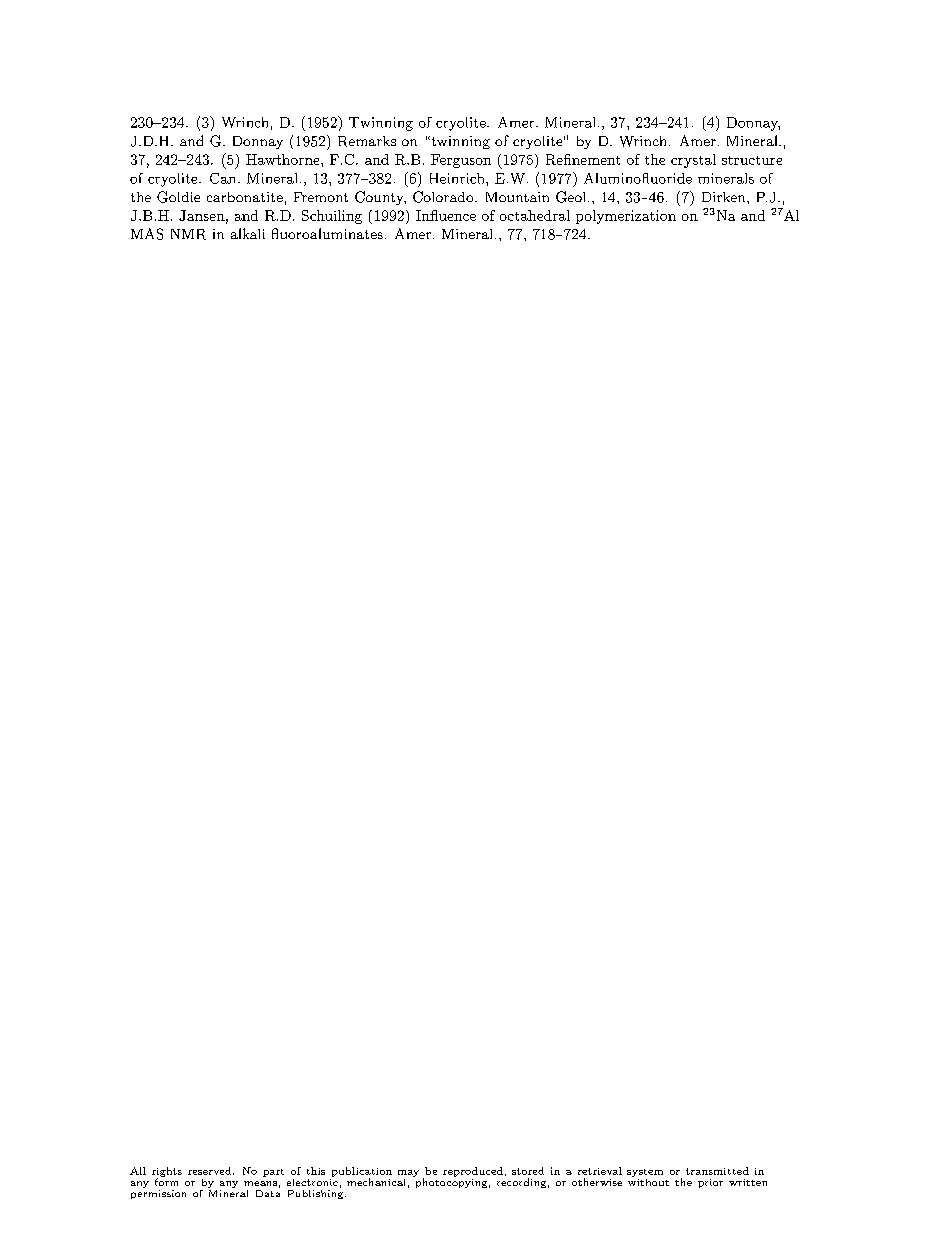 This screenshot has width=952, height=1233. Describe the element at coordinates (224, 178) in the screenshot. I see `Can` at that location.
